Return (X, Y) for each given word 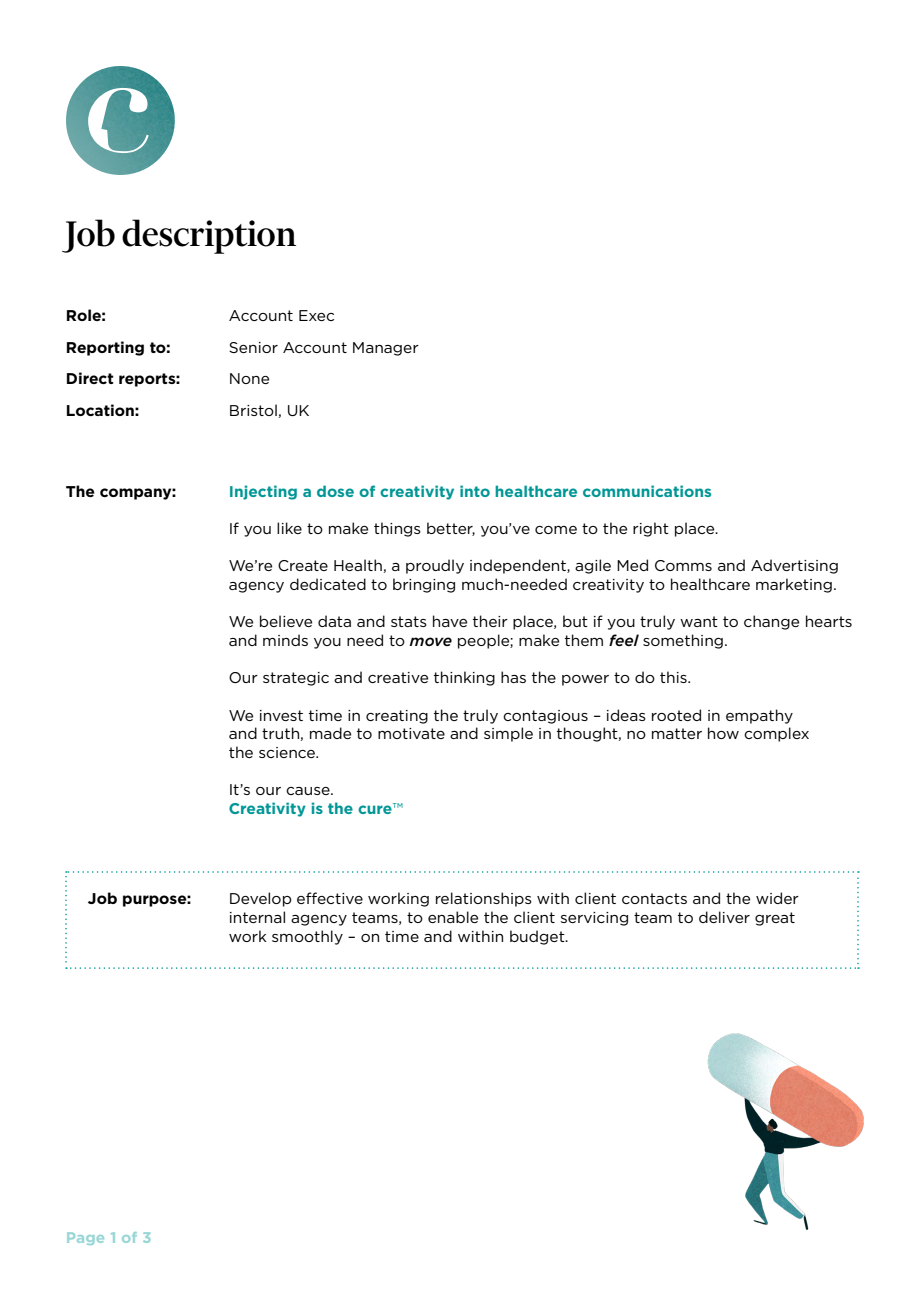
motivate (411, 733)
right (651, 529)
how (723, 733)
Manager (386, 349)
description (209, 236)
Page (85, 1238)
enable (453, 917)
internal (257, 917)
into (475, 491)
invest (281, 715)
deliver (724, 917)
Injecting (263, 492)
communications (647, 491)
